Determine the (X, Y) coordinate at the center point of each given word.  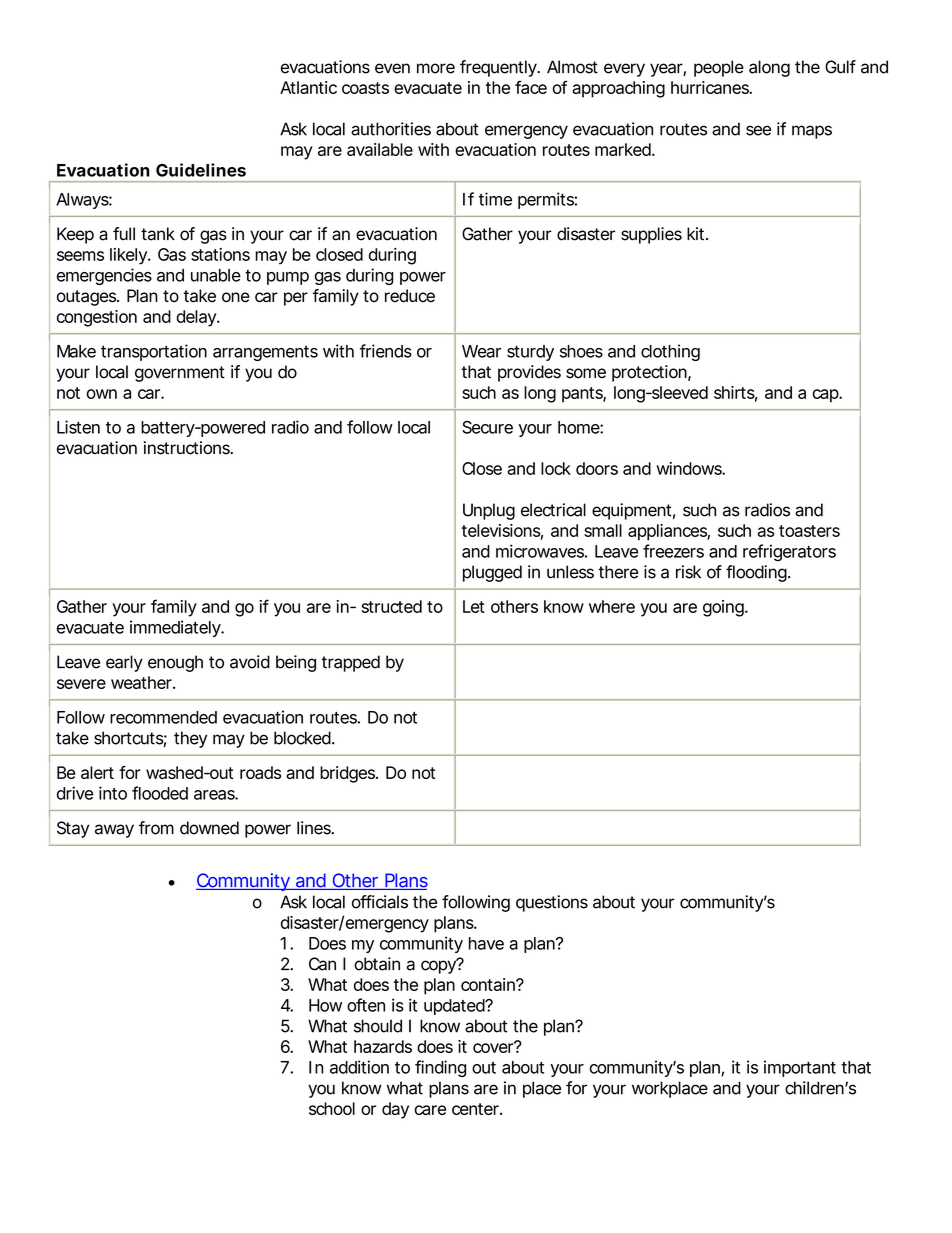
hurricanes (710, 87)
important (800, 1068)
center (475, 1109)
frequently (498, 68)
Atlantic (308, 87)
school (332, 1108)
